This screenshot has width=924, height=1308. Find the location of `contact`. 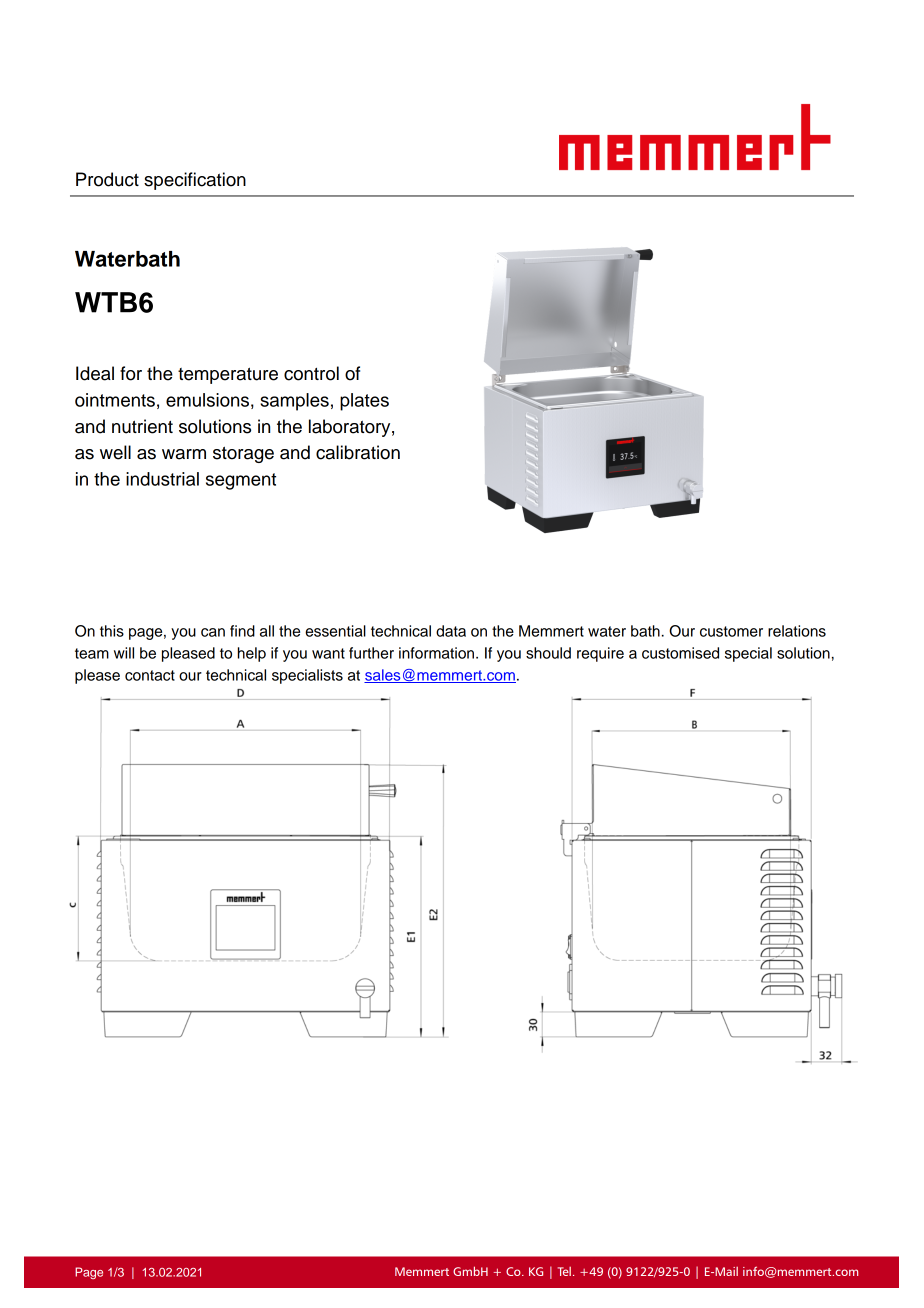

contact is located at coordinates (150, 675).
